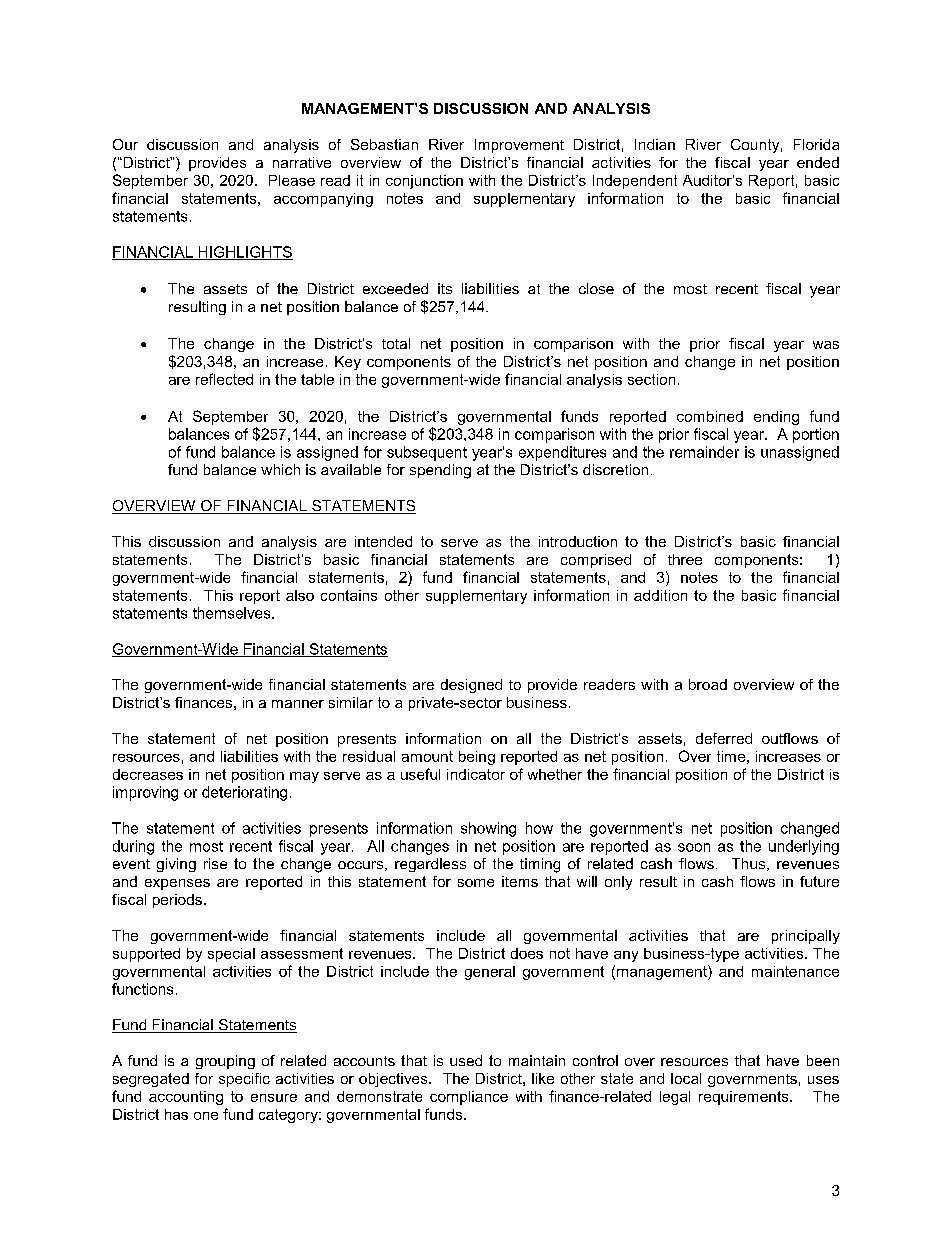 The width and height of the image is (952, 1233). I want to click on broad, so click(708, 684).
